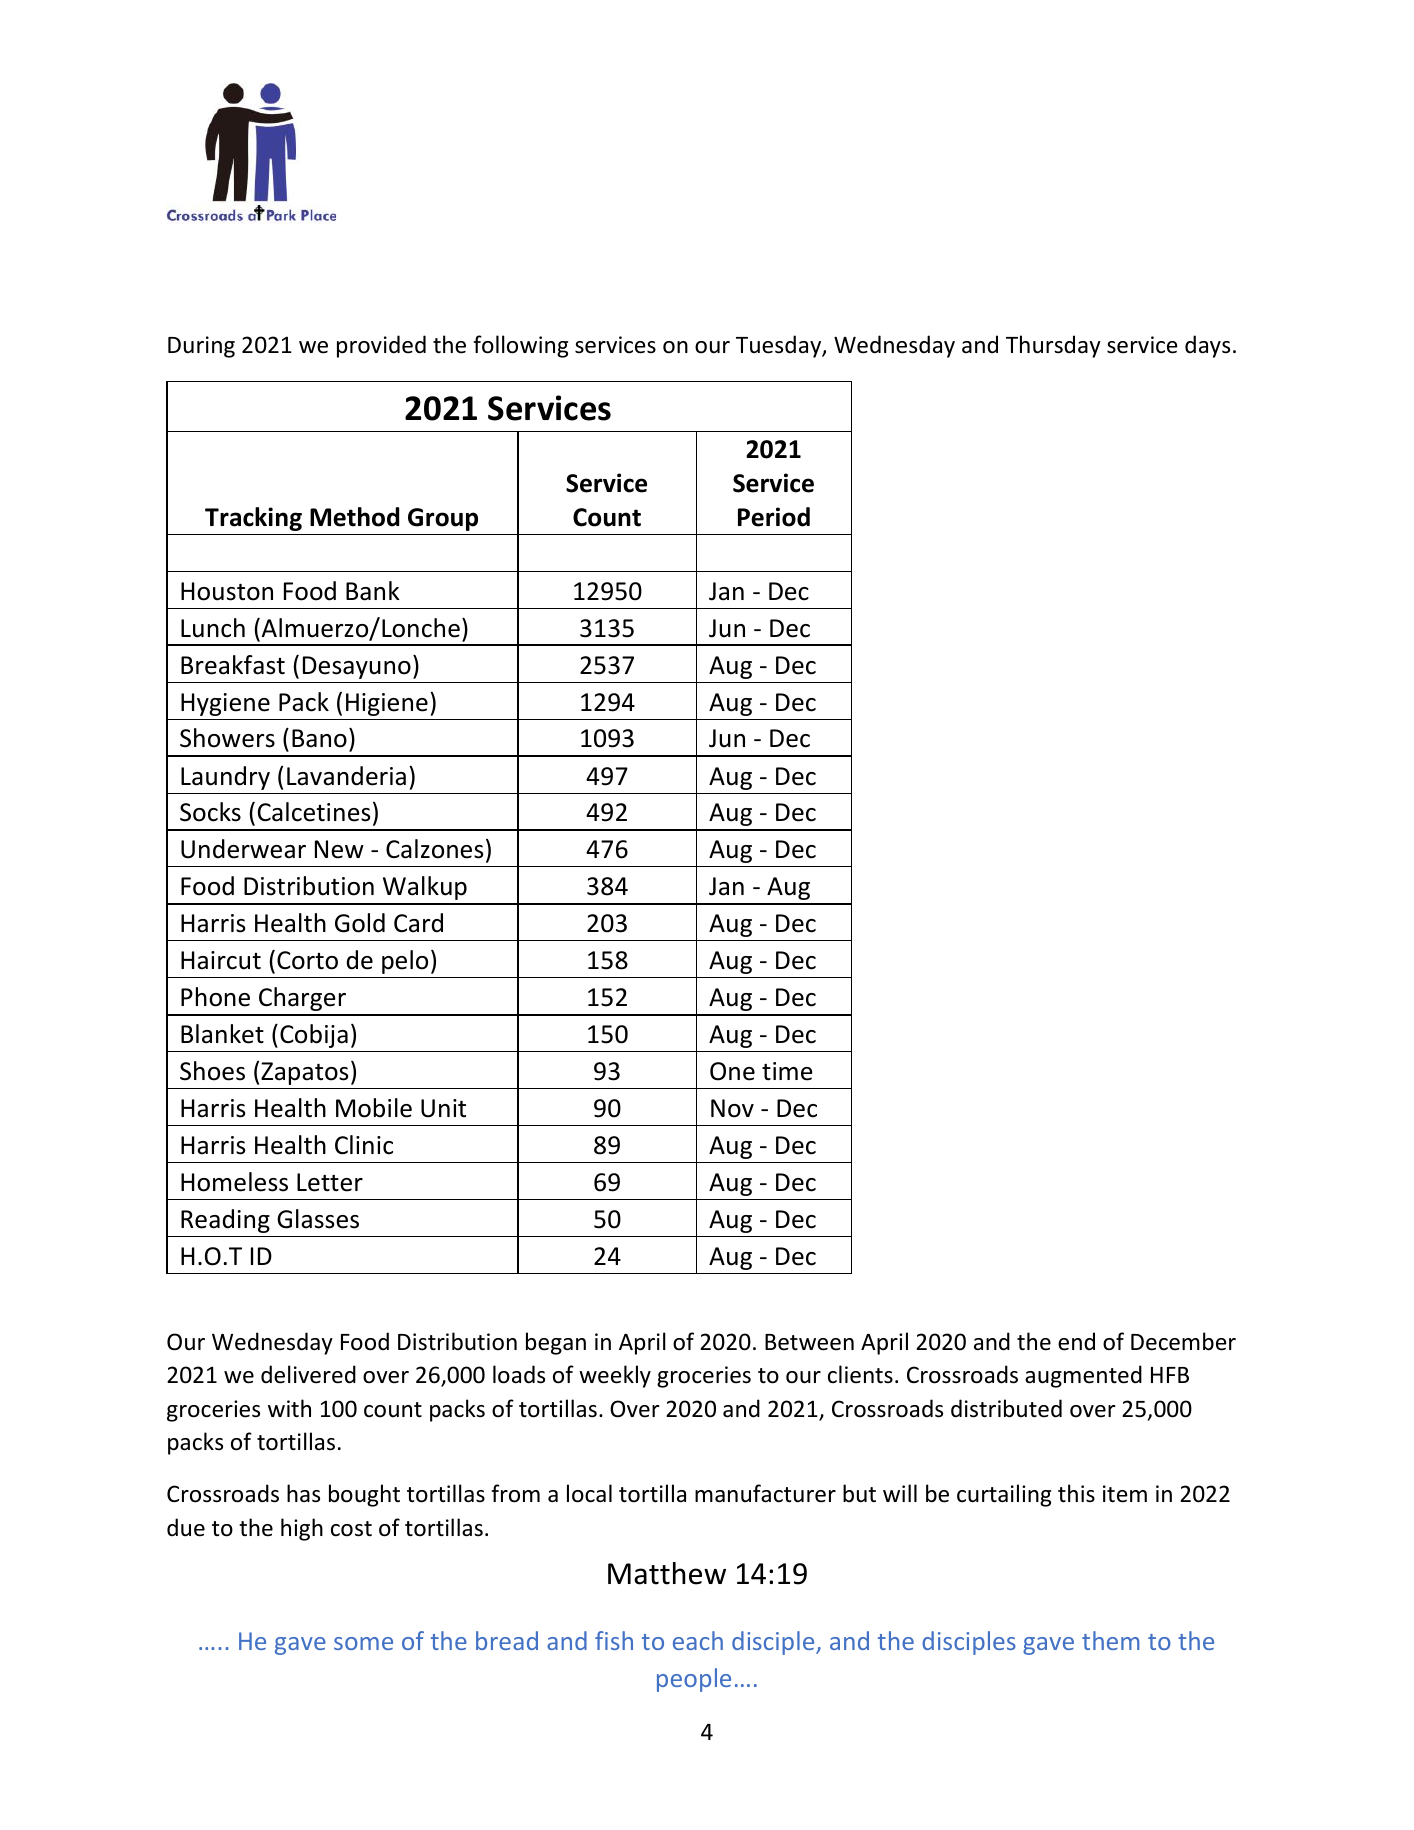 Image resolution: width=1414 pixels, height=1830 pixels. I want to click on Nov, so click(732, 1108).
